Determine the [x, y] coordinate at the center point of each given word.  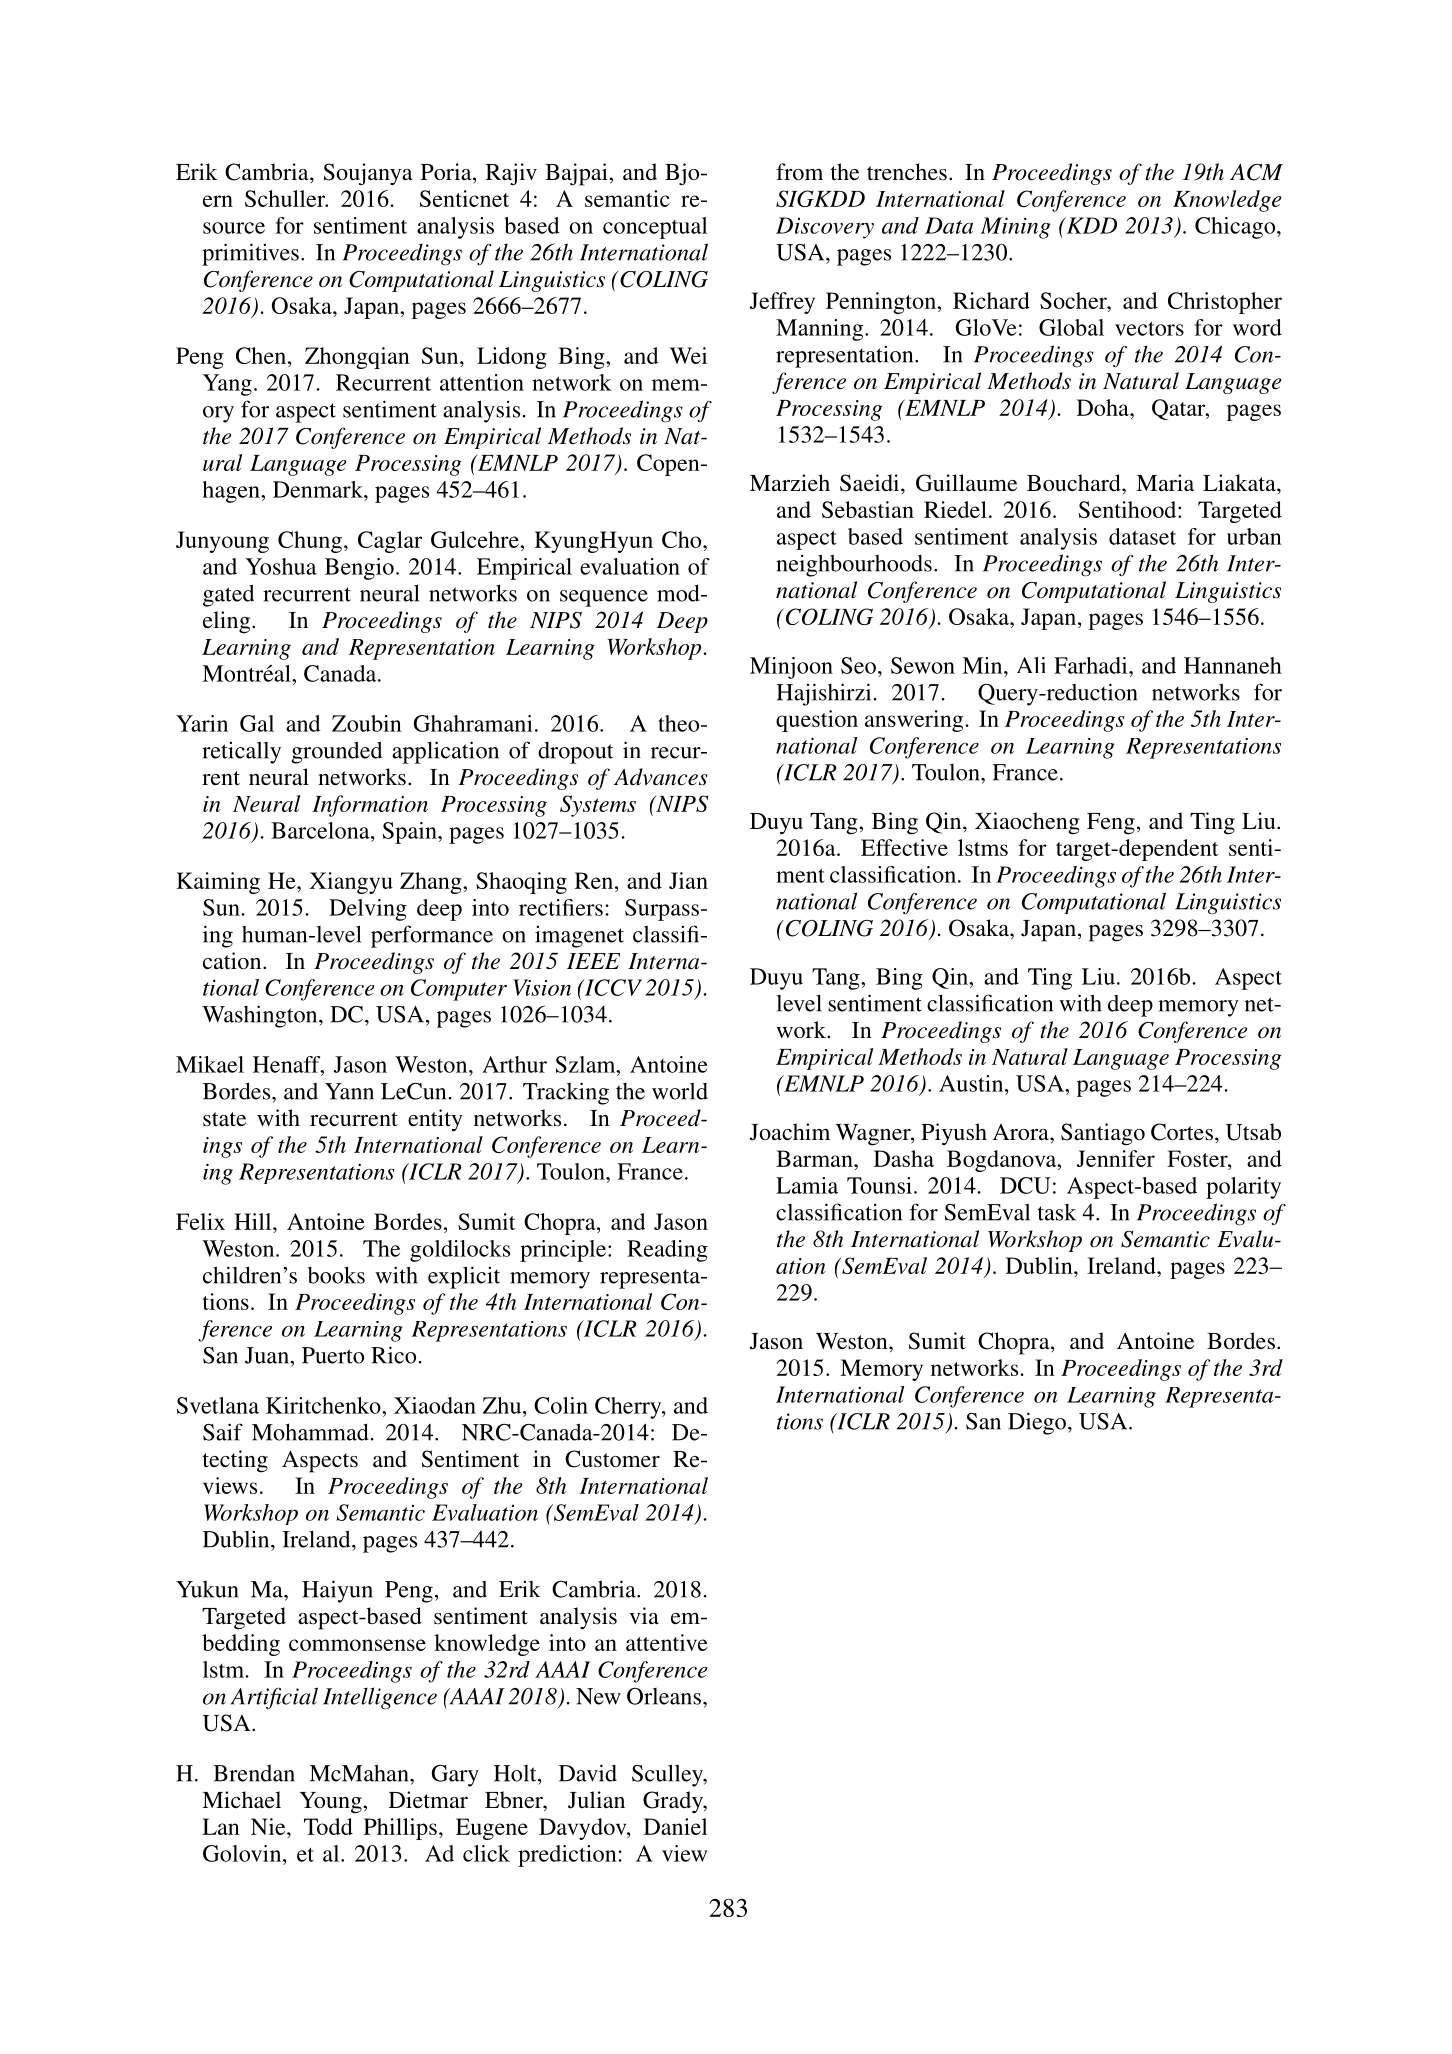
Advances [661, 777]
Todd [328, 1826]
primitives [250, 254]
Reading [667, 1251]
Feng [1111, 824]
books [336, 1275]
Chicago [1236, 228]
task [1057, 1212]
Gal [257, 723]
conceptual [655, 228]
